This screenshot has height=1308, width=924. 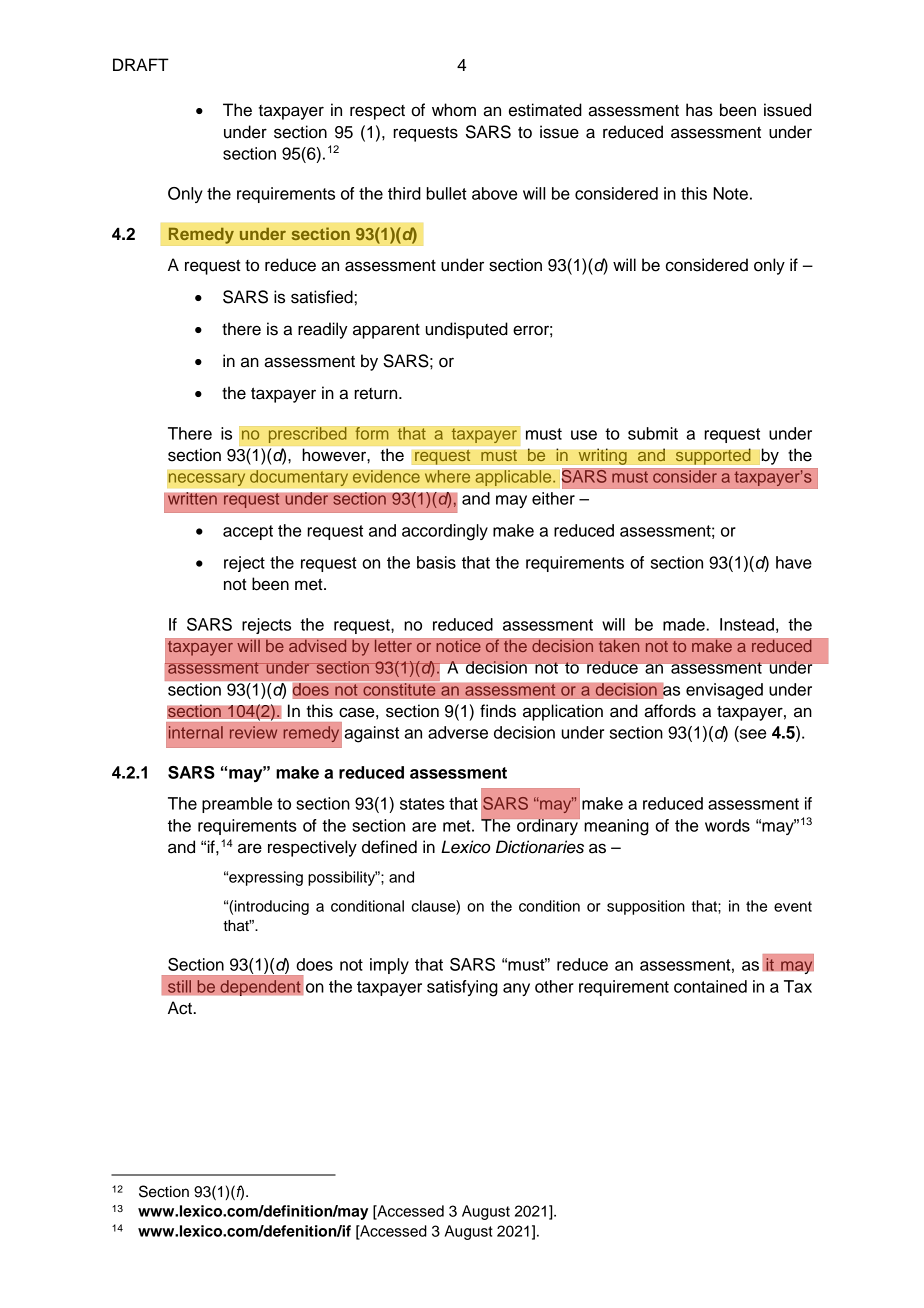 What do you see at coordinates (467, 330) in the screenshot?
I see `undisputed` at bounding box center [467, 330].
